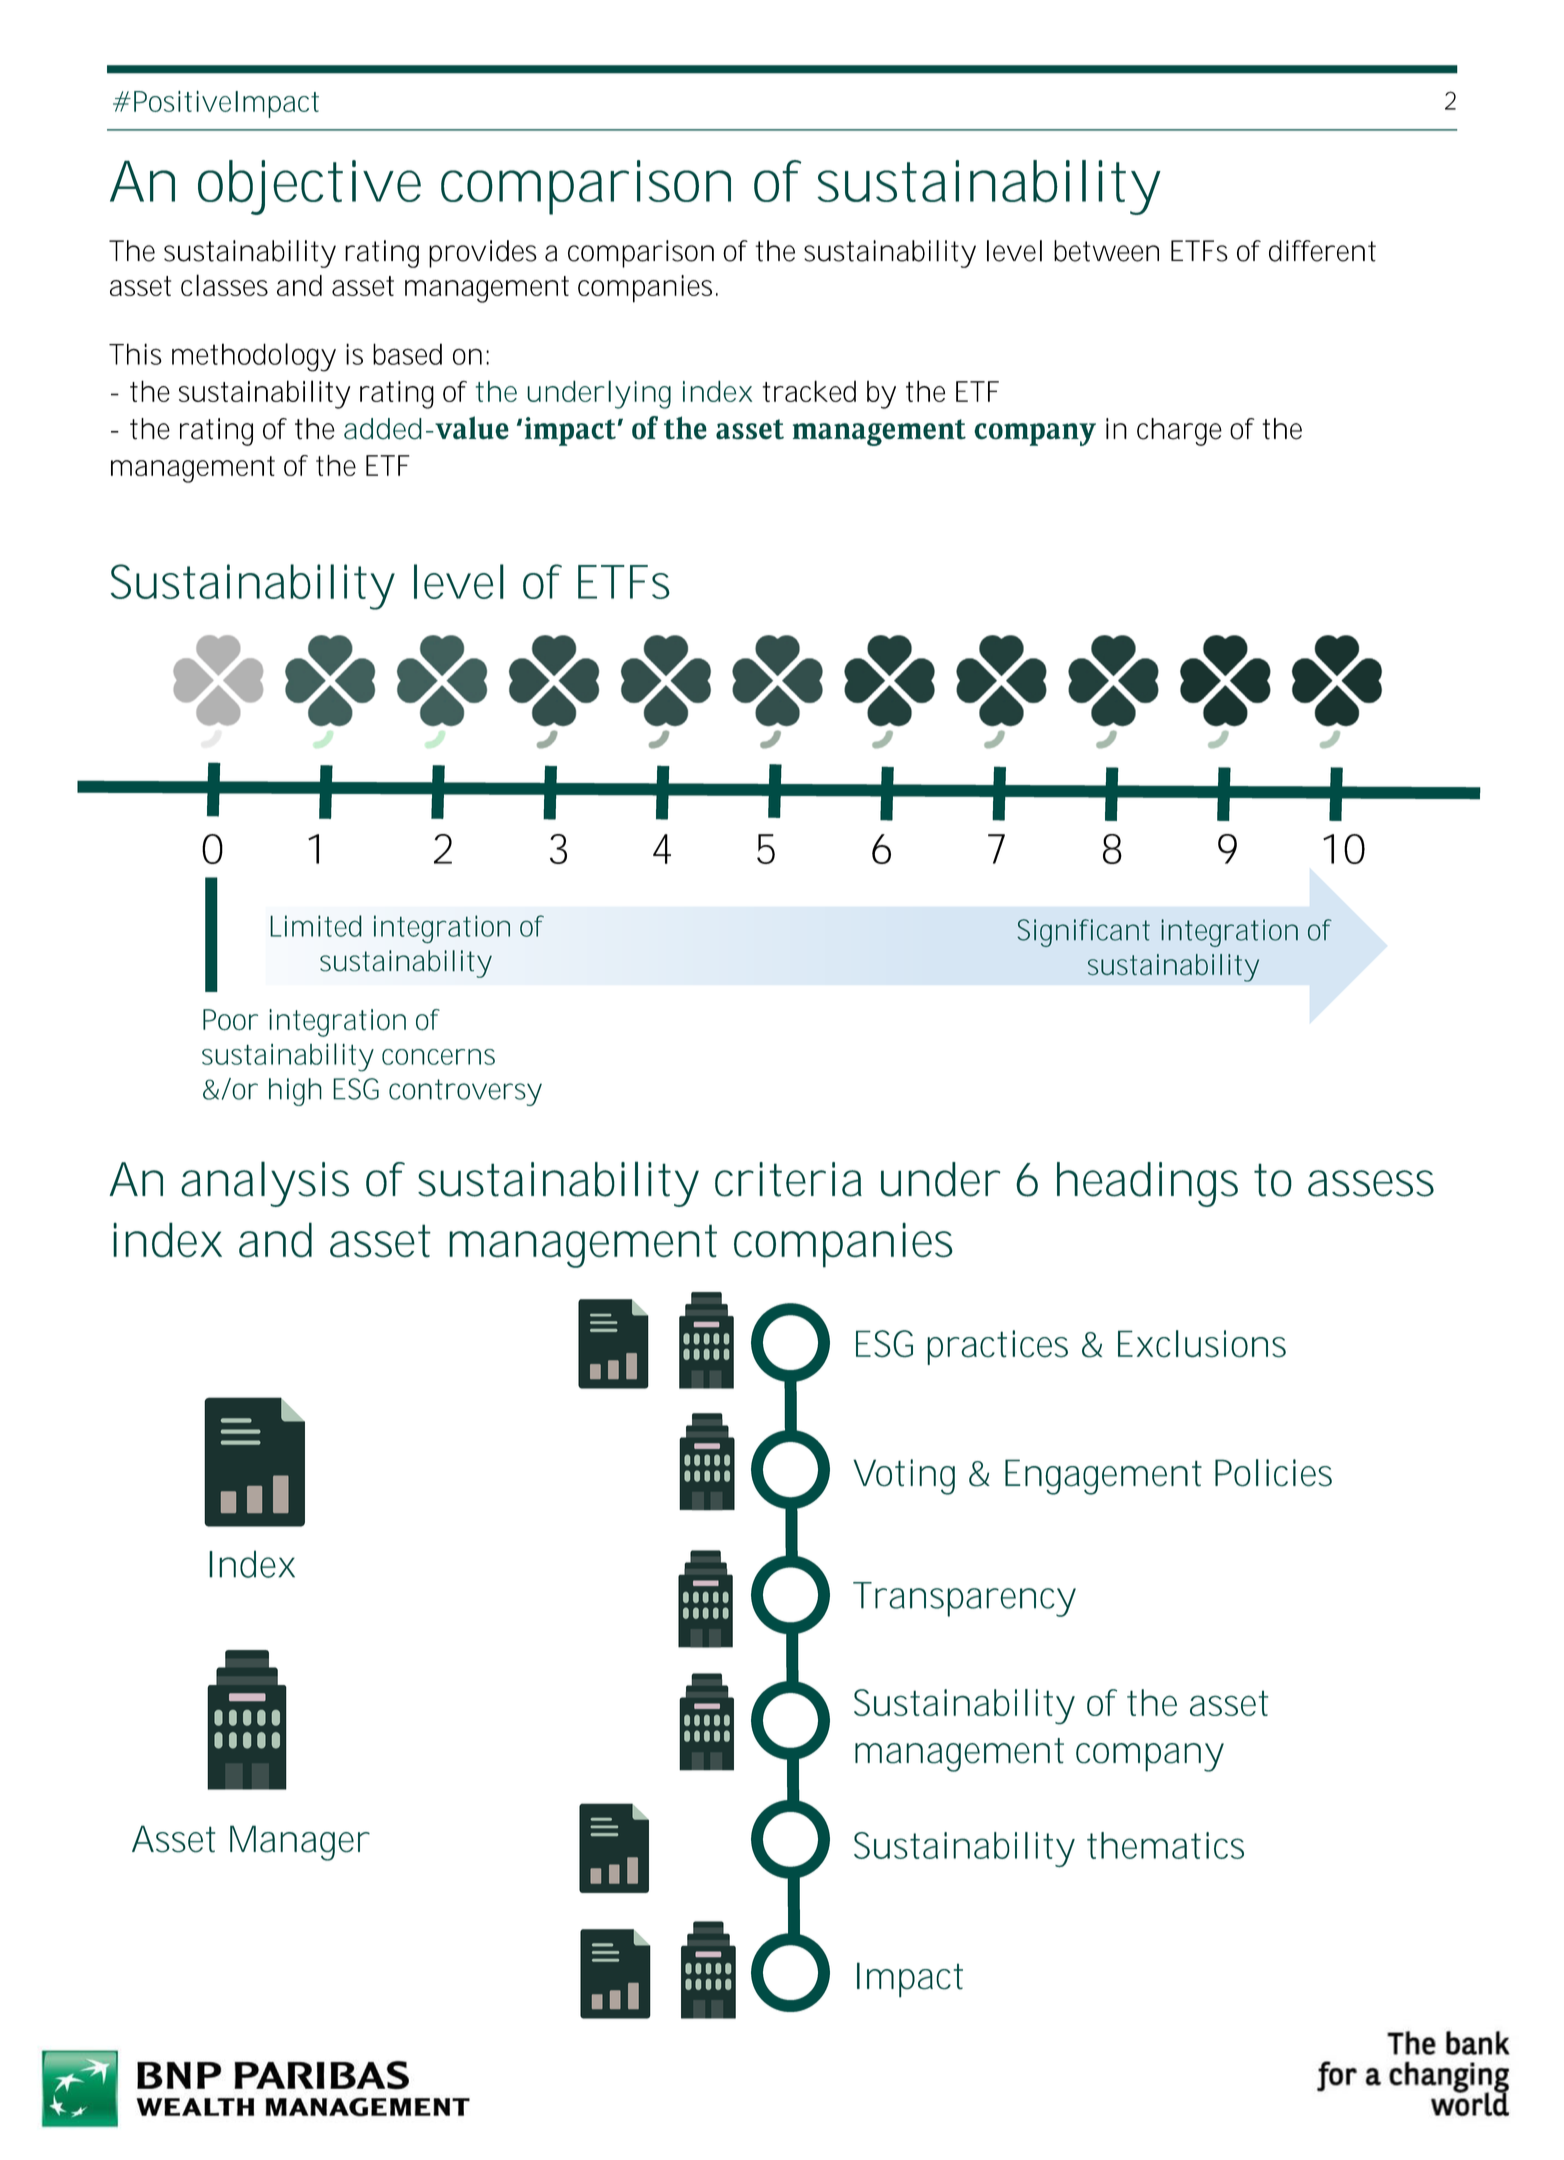 This screenshot has height=2160, width=1564. I want to click on Engagement, so click(1103, 1477).
